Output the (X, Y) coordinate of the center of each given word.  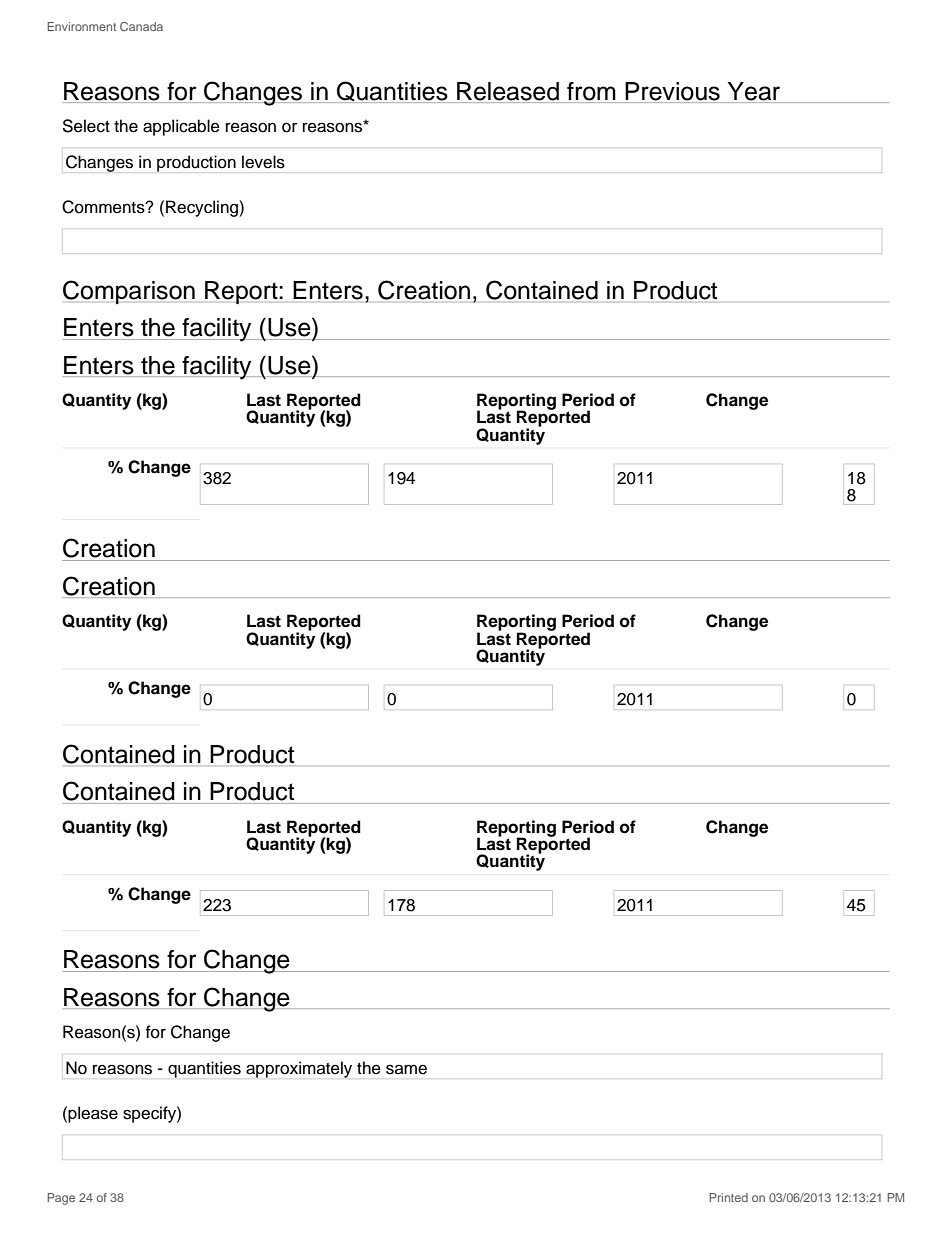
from (591, 91)
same (406, 1069)
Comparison (129, 292)
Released (508, 91)
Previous (672, 91)
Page (61, 1199)
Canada (141, 26)
